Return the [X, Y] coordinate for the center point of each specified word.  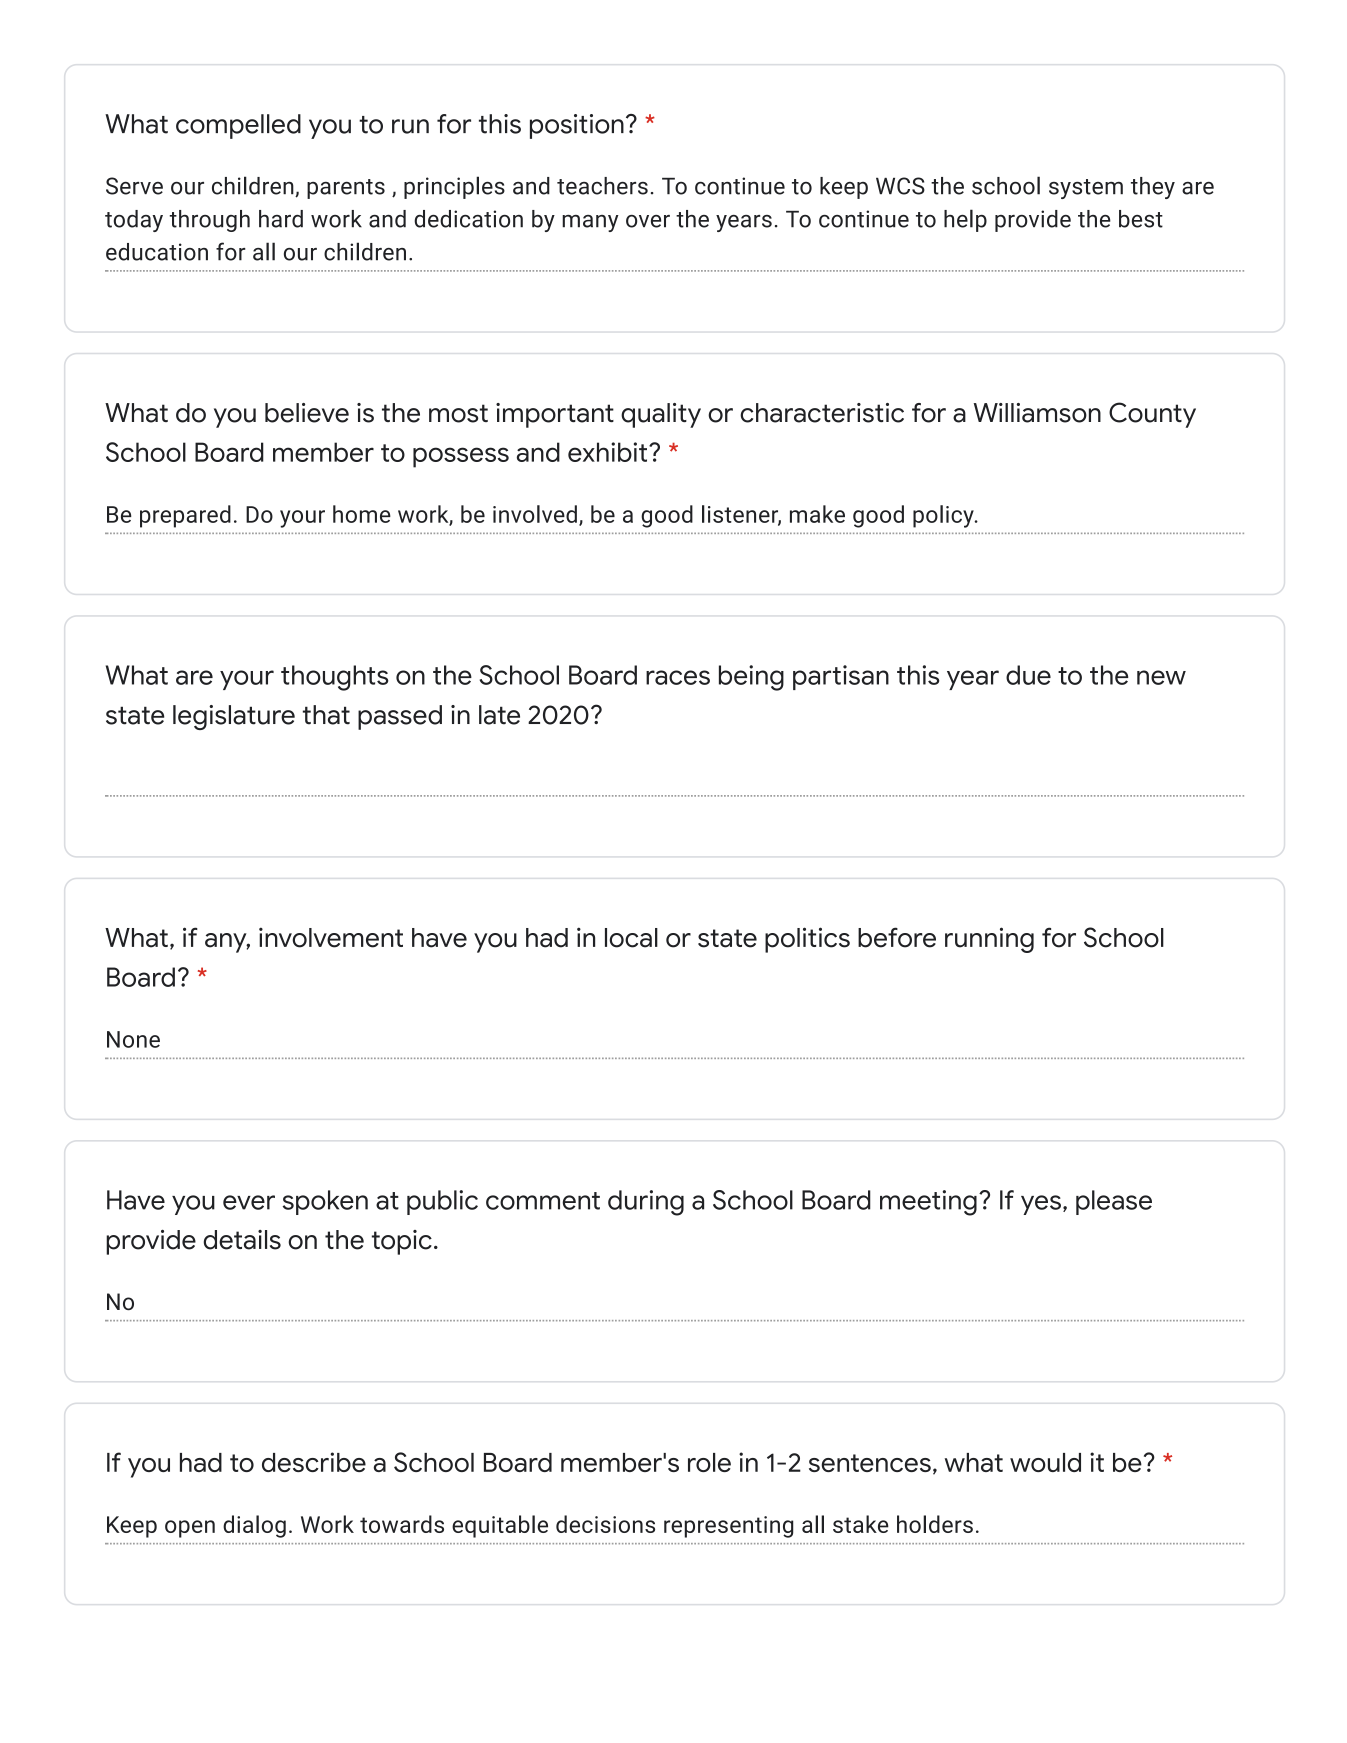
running [989, 940]
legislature [234, 717]
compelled [238, 126]
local [631, 938]
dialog [254, 1526]
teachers [602, 186]
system [1086, 189]
